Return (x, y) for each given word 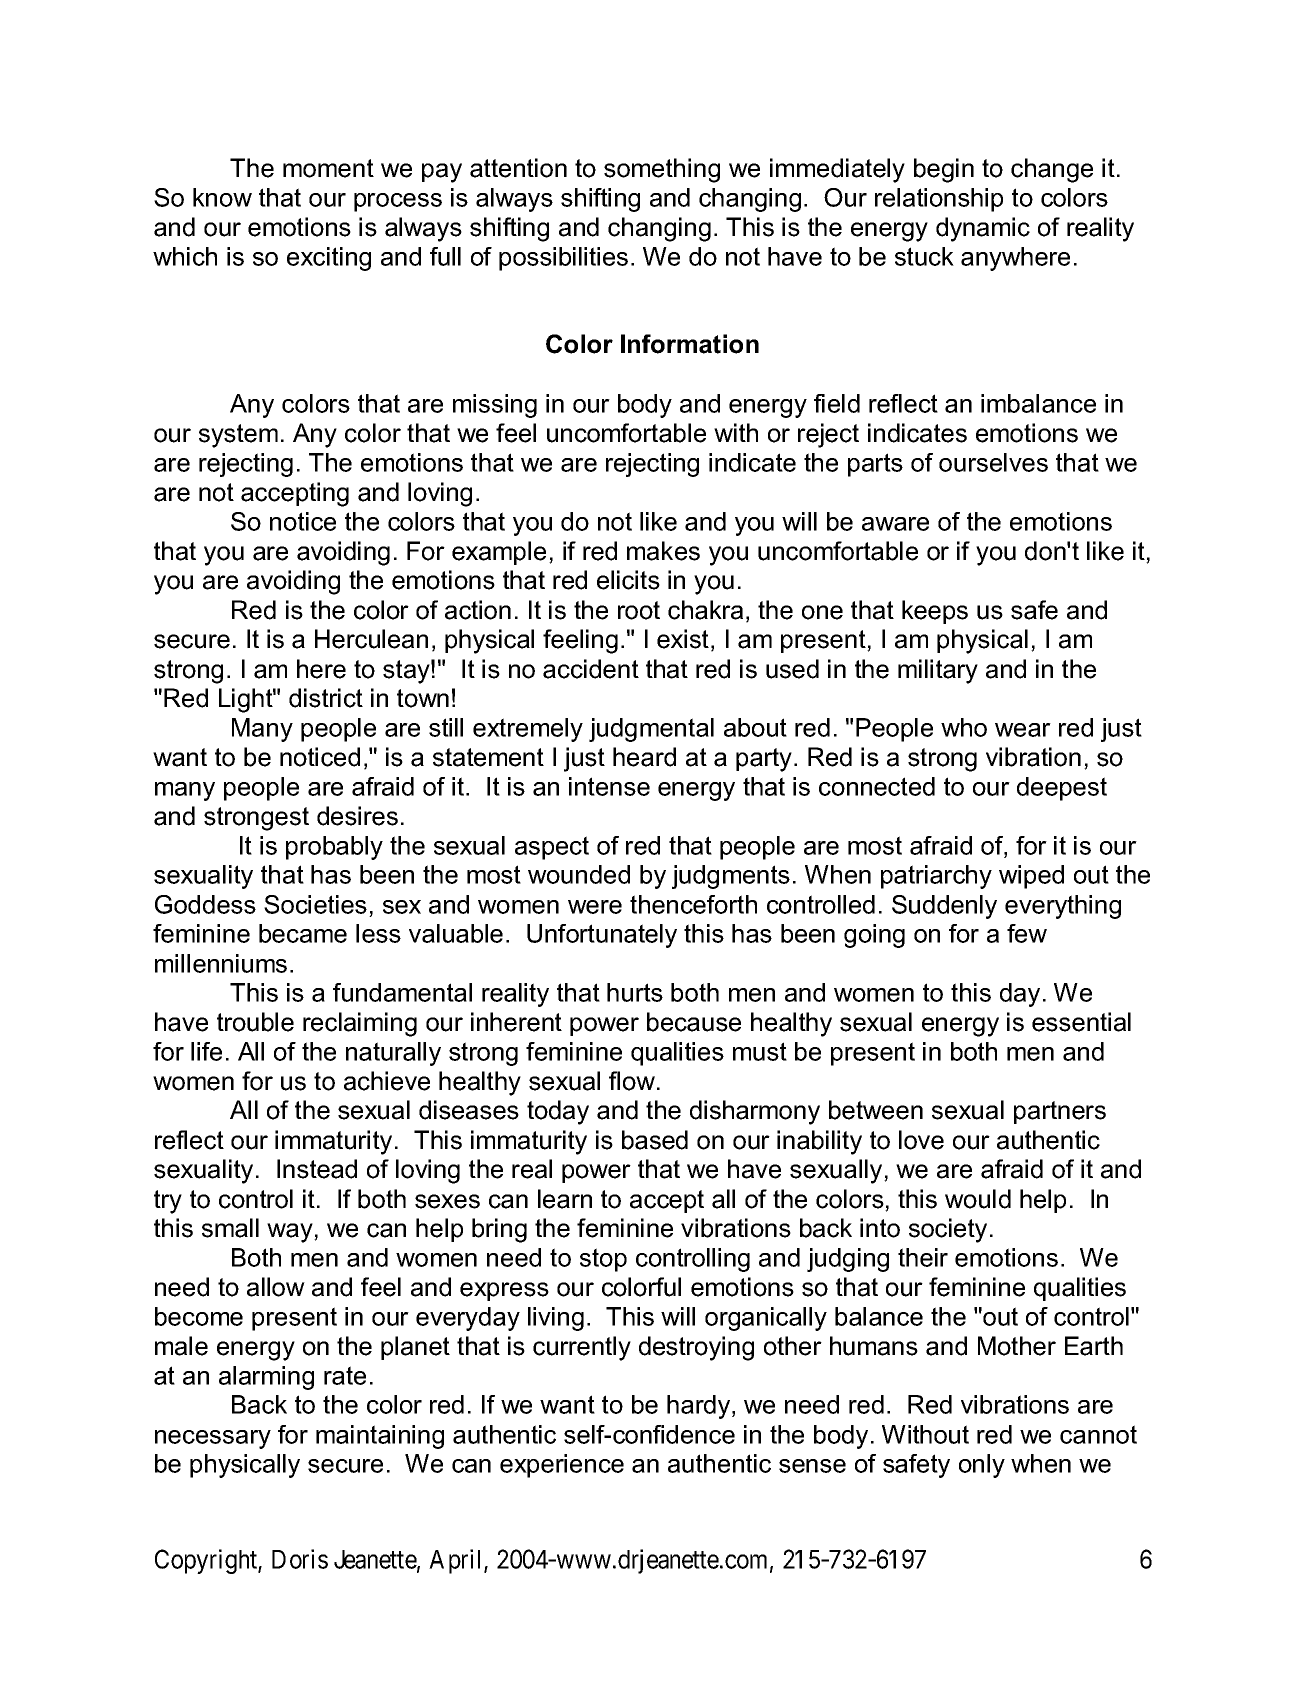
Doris (300, 1559)
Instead (317, 1169)
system (238, 436)
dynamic (983, 229)
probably (334, 848)
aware (895, 524)
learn (565, 1199)
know (222, 197)
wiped (1031, 877)
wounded (579, 874)
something (662, 170)
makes (663, 551)
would (978, 1199)
